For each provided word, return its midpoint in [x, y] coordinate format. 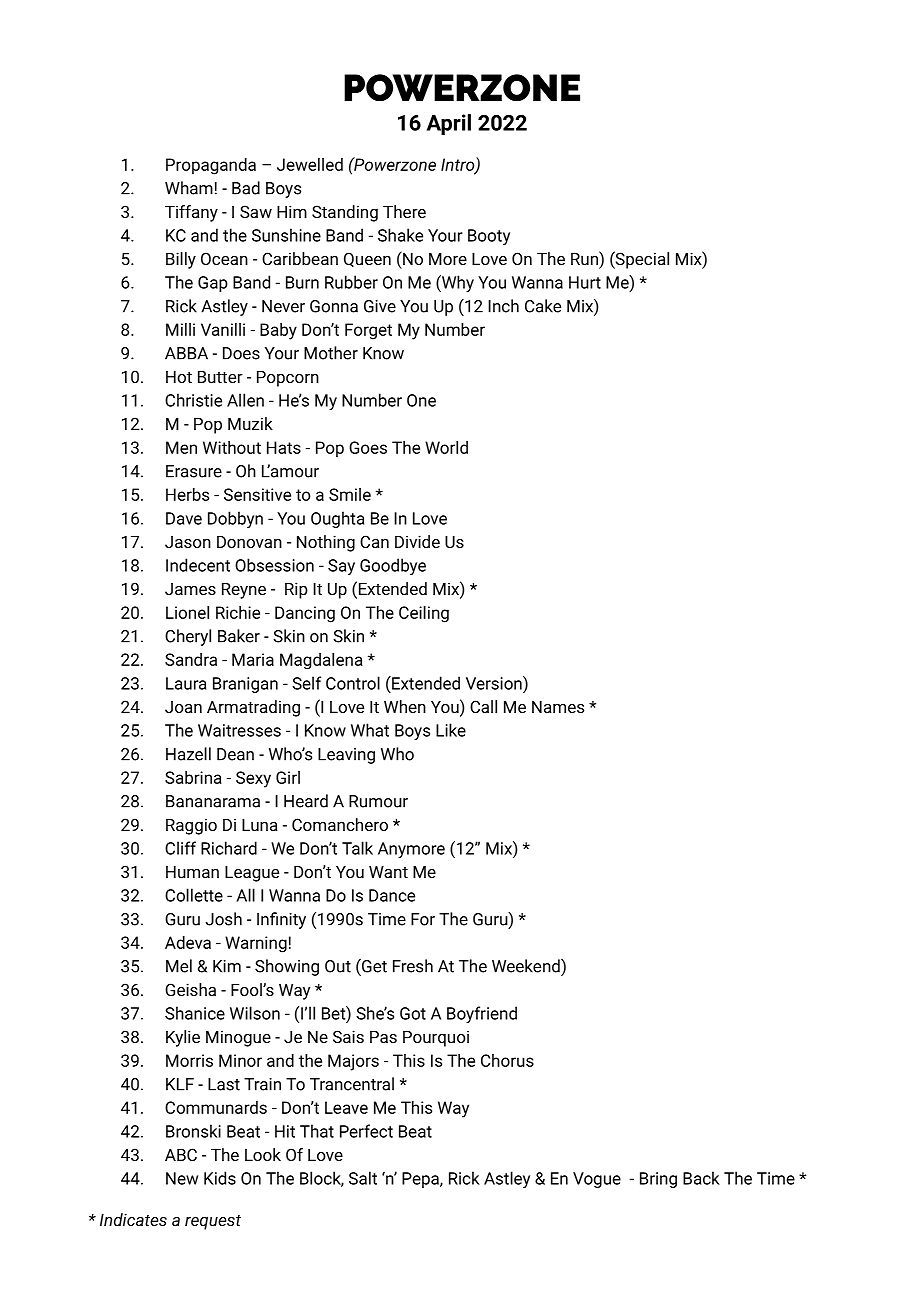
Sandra [191, 659]
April [449, 124]
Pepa [421, 1180]
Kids [220, 1178]
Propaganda [211, 166]
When [405, 706]
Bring [658, 1180]
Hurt [585, 282]
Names [558, 707]
